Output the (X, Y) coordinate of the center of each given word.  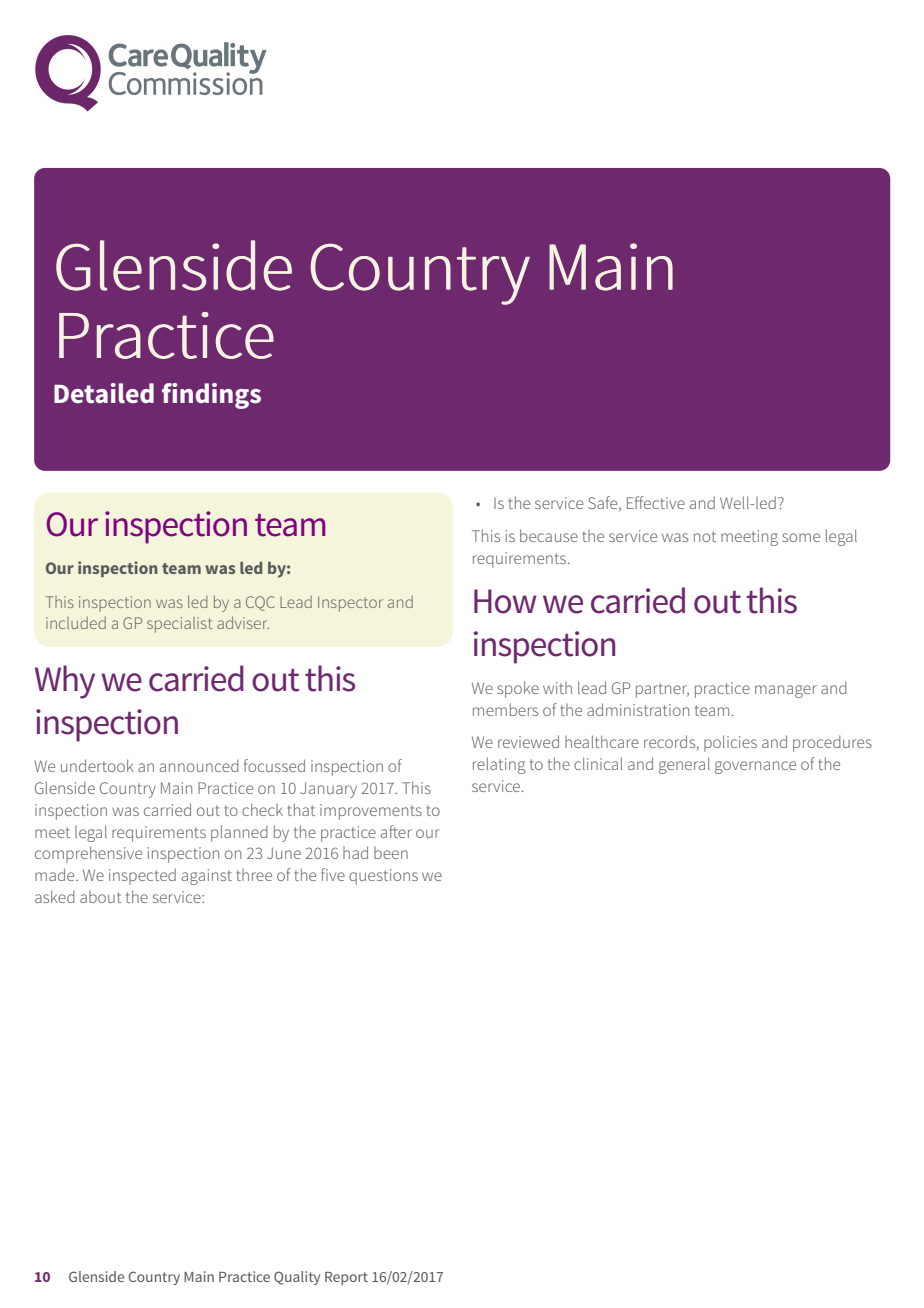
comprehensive (88, 854)
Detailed (104, 393)
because (549, 535)
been (391, 853)
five (333, 874)
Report (346, 1278)
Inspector (350, 604)
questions (383, 877)
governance (755, 767)
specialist (180, 625)
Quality (297, 1278)
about (101, 897)
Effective (656, 502)
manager (786, 691)
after (396, 831)
